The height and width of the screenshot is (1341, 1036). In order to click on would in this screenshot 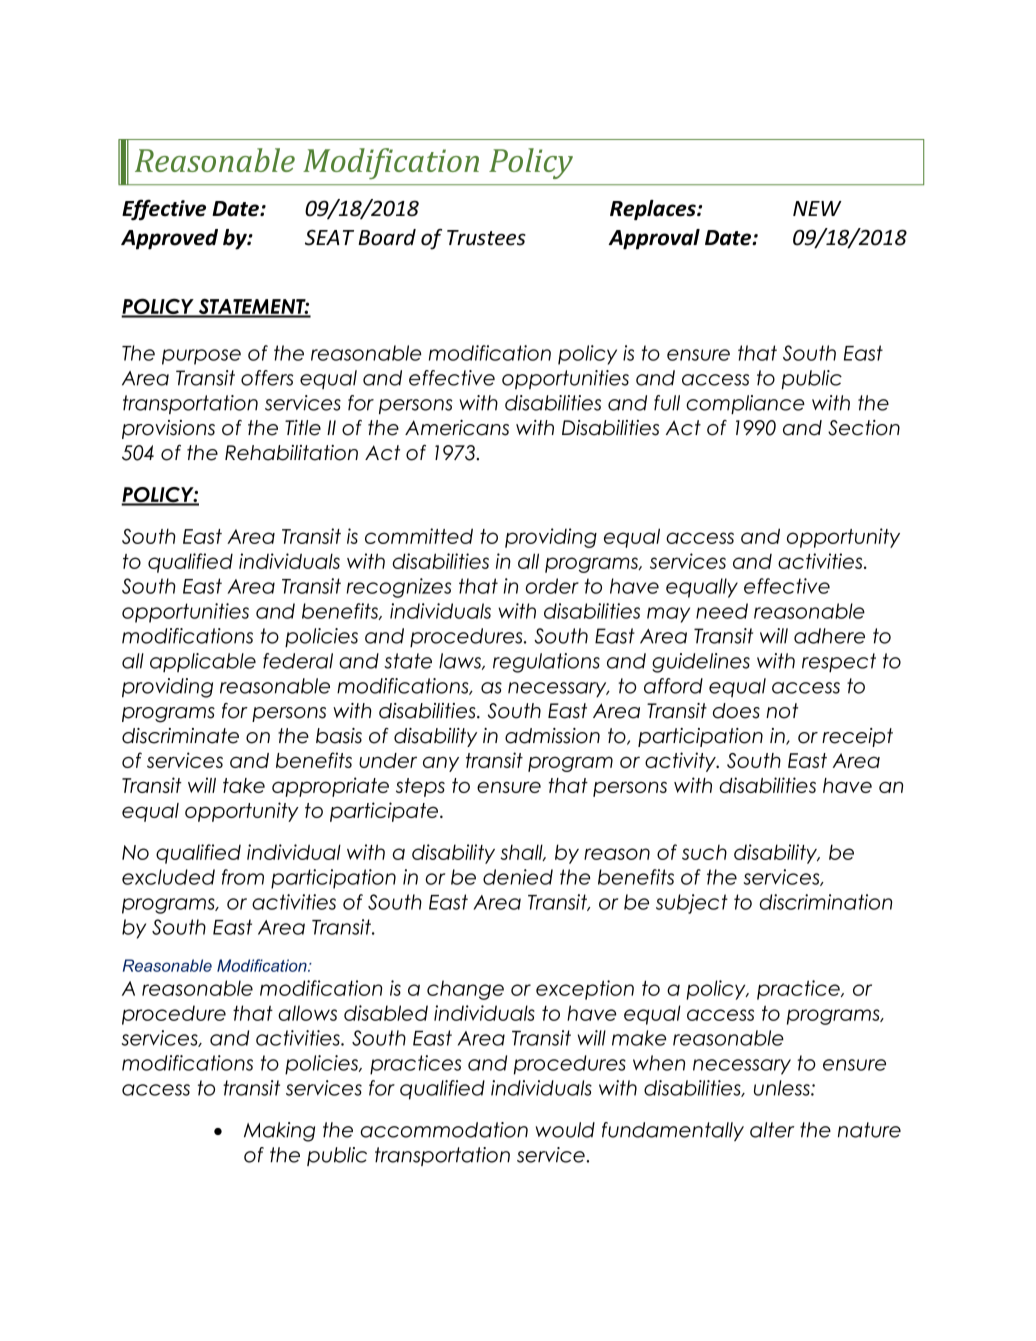, I will do `click(565, 1130)`.
